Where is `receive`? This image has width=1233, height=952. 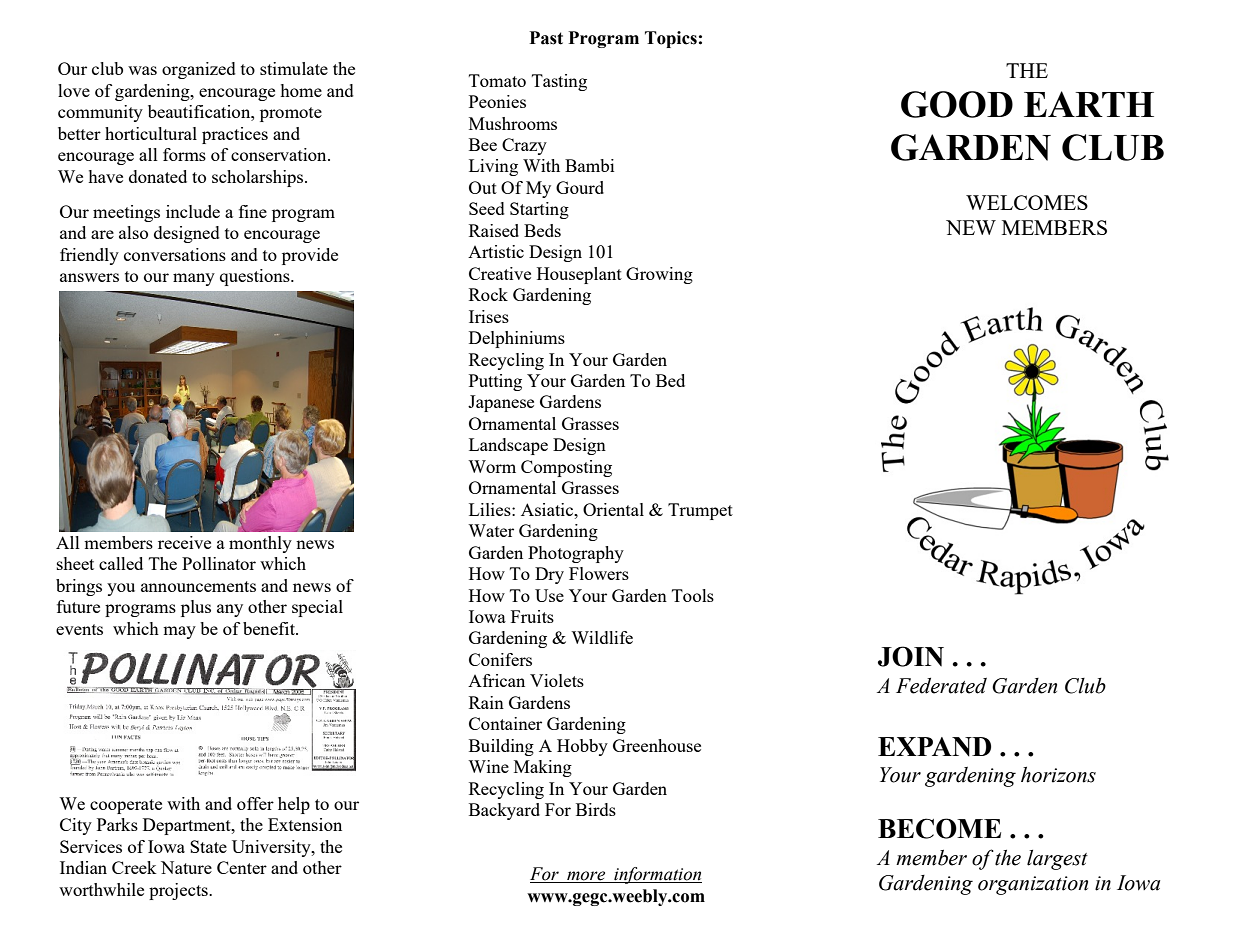 receive is located at coordinates (184, 542).
